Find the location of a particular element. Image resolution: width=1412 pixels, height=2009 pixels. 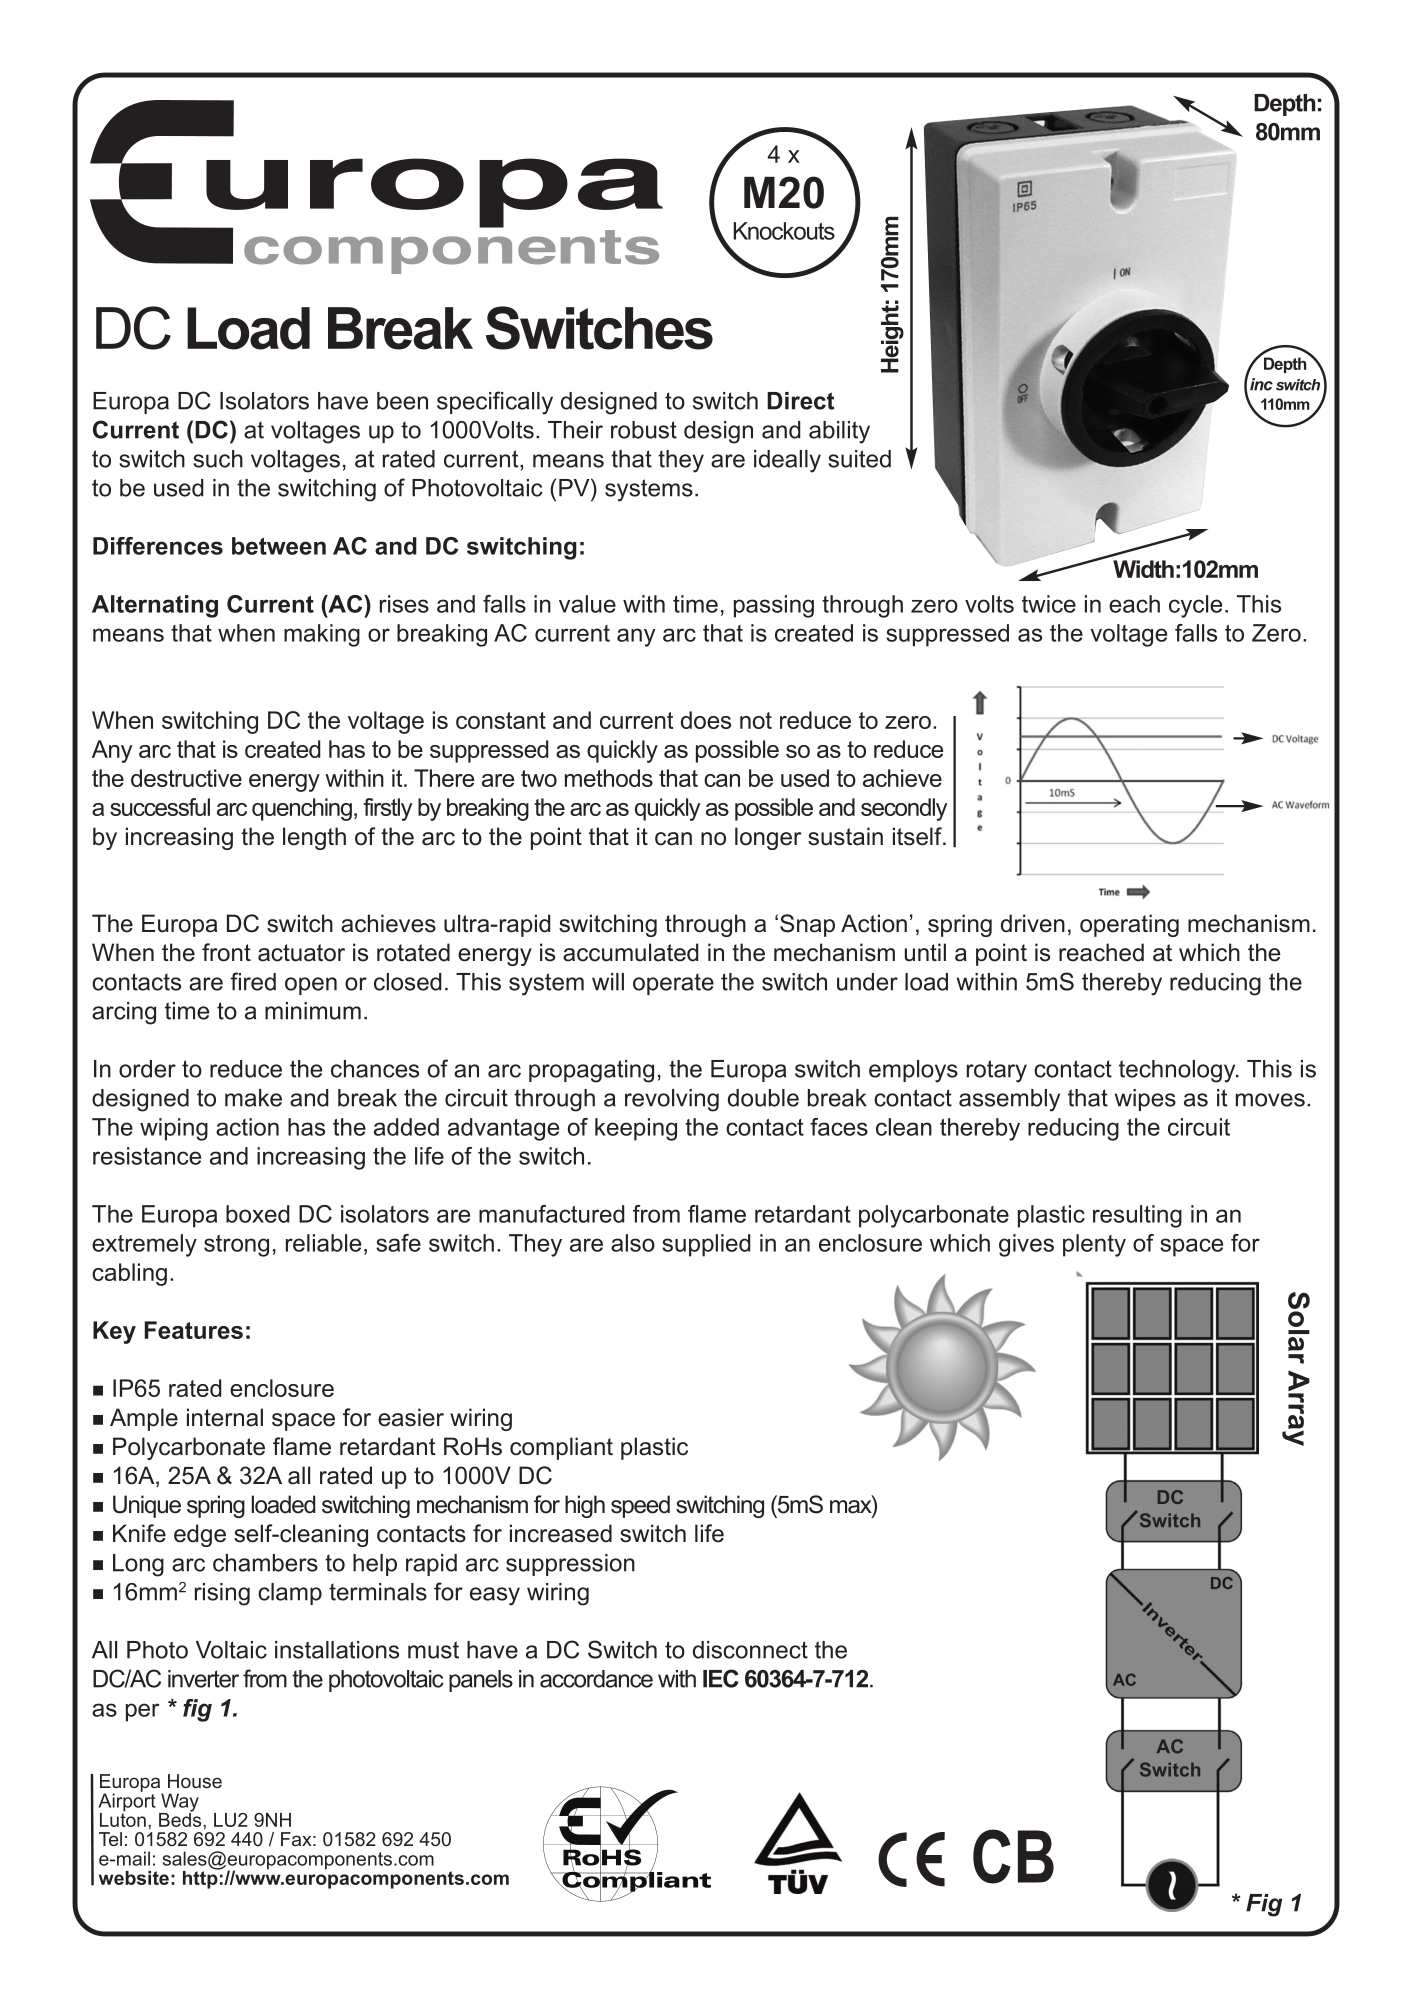

been is located at coordinates (402, 401).
